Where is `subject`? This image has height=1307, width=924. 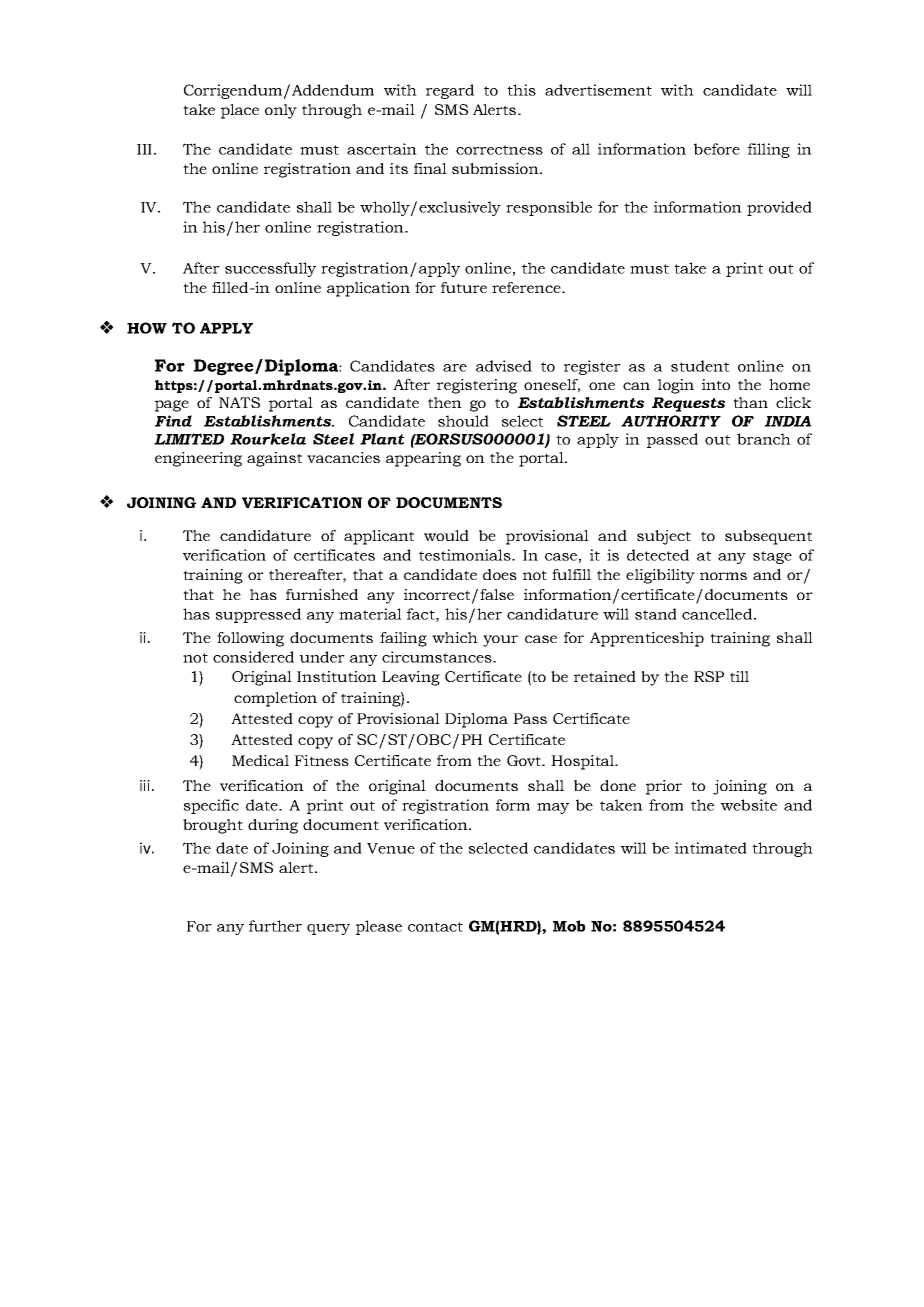 subject is located at coordinates (664, 537).
